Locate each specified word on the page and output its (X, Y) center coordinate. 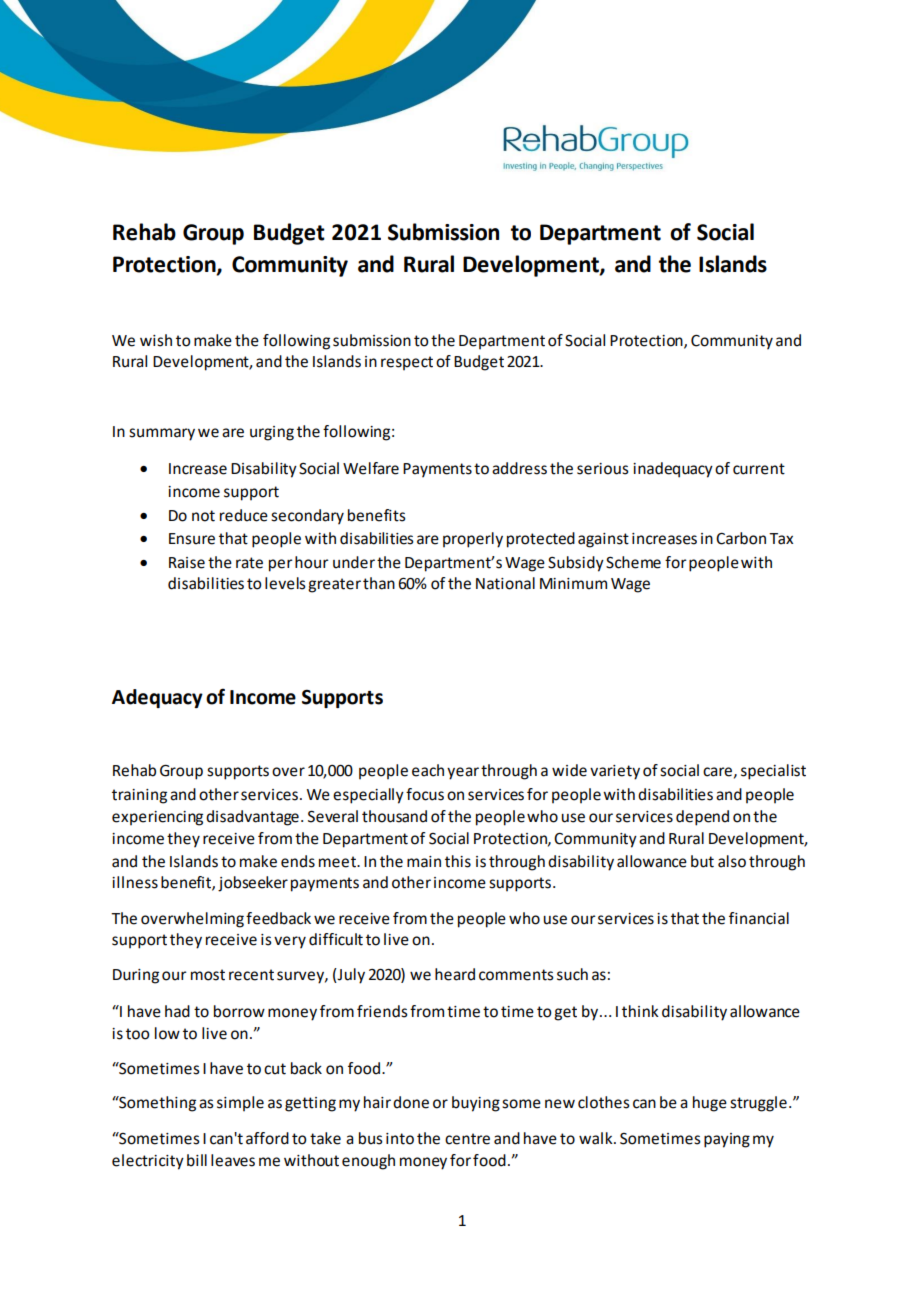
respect (407, 363)
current (759, 469)
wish (156, 340)
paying (727, 1140)
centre (467, 1139)
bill (197, 1160)
